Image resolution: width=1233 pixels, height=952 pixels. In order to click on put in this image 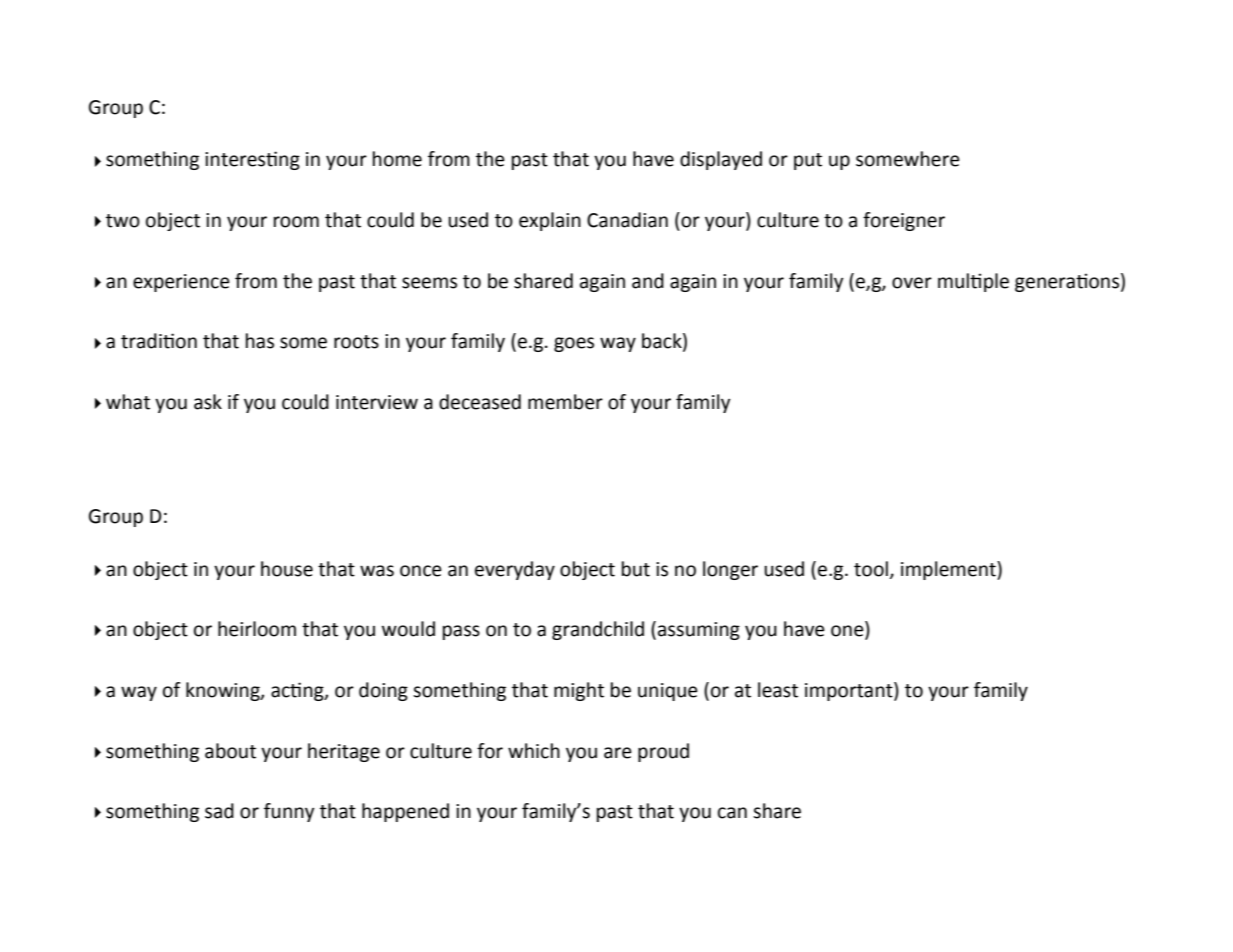, I will do `click(808, 161)`.
